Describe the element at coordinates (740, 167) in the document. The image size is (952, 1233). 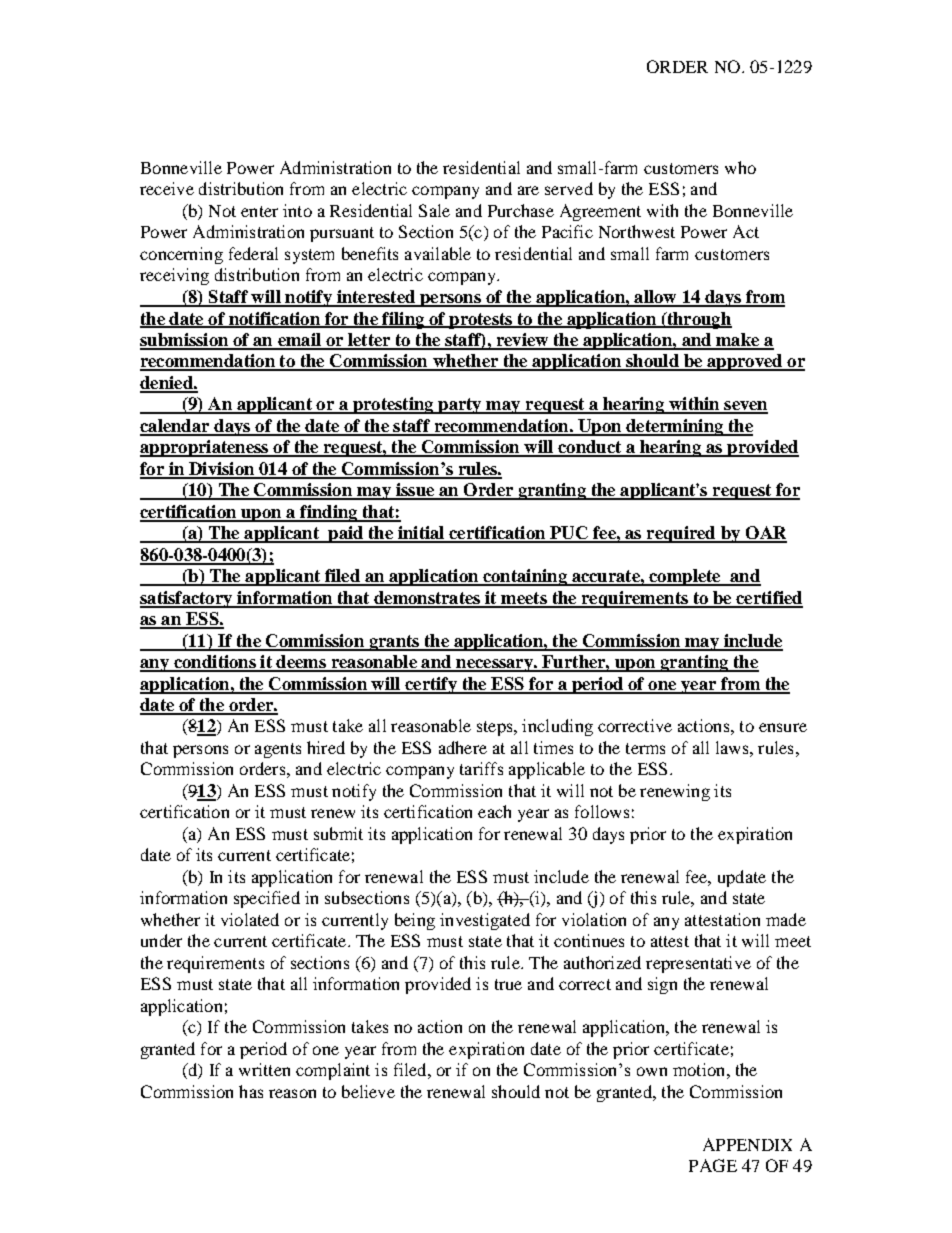
I see `who` at that location.
